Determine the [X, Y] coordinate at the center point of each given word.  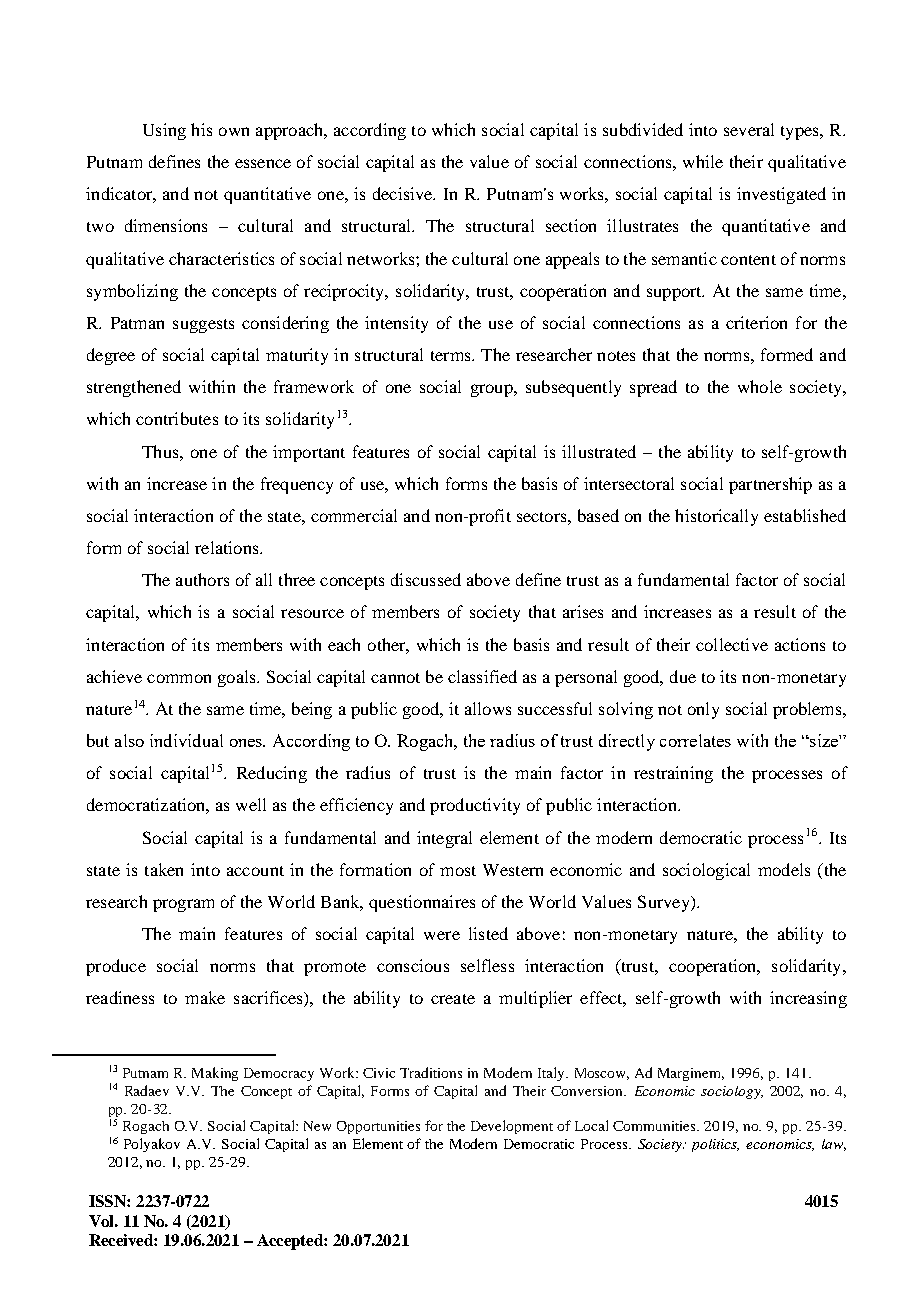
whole [760, 386]
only [703, 710]
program [183, 905]
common [179, 678]
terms [452, 356]
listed [488, 933]
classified [482, 676]
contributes [177, 418]
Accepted [291, 1242]
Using [164, 131]
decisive [404, 193]
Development [512, 1127]
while [703, 161]
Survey [665, 903]
